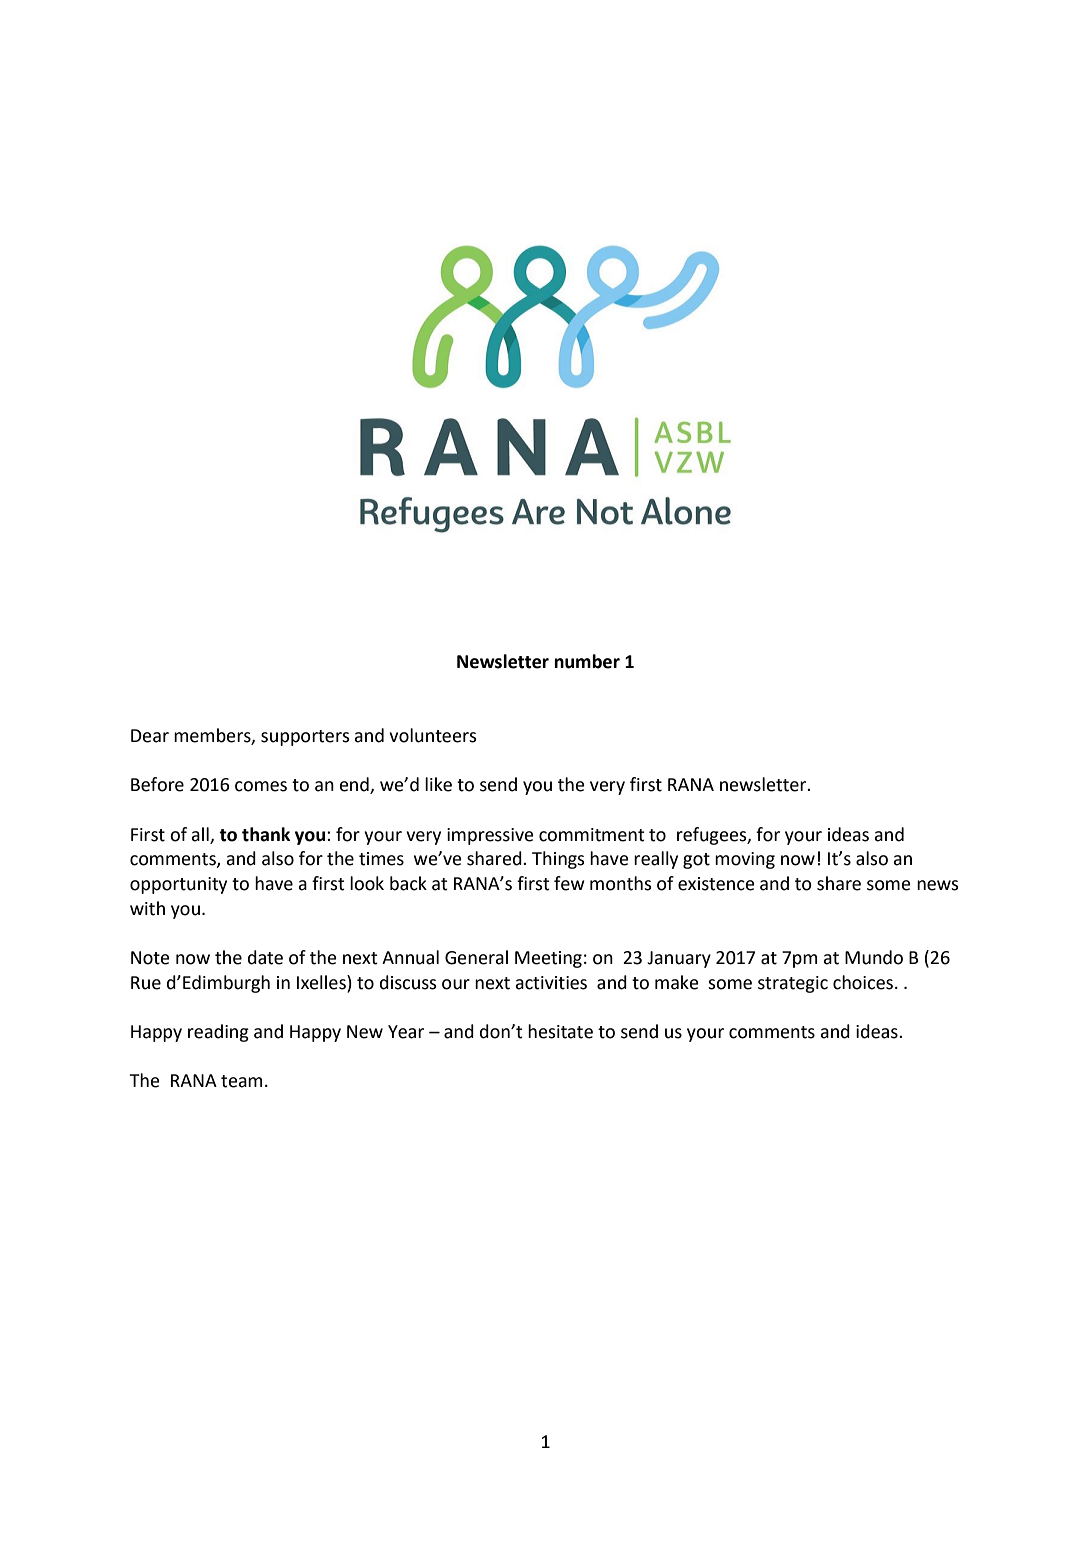 The width and height of the screenshot is (1091, 1543). What do you see at coordinates (438, 784) in the screenshot?
I see `like` at bounding box center [438, 784].
